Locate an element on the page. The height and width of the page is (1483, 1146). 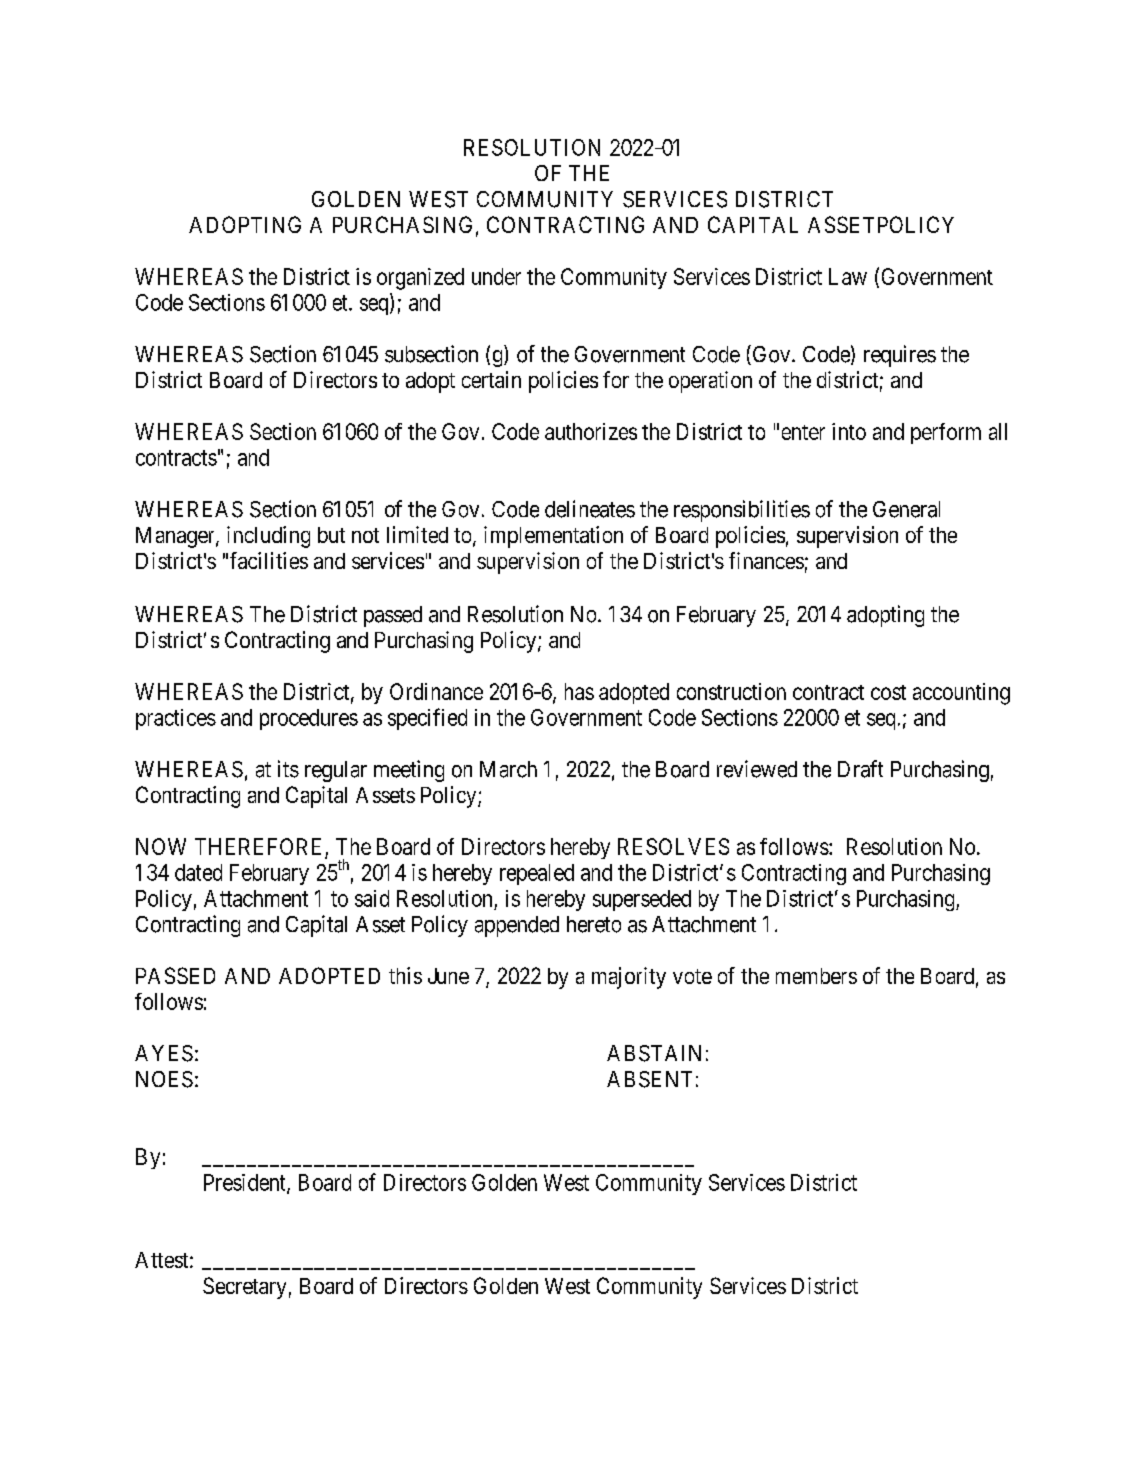
cost is located at coordinates (888, 692).
